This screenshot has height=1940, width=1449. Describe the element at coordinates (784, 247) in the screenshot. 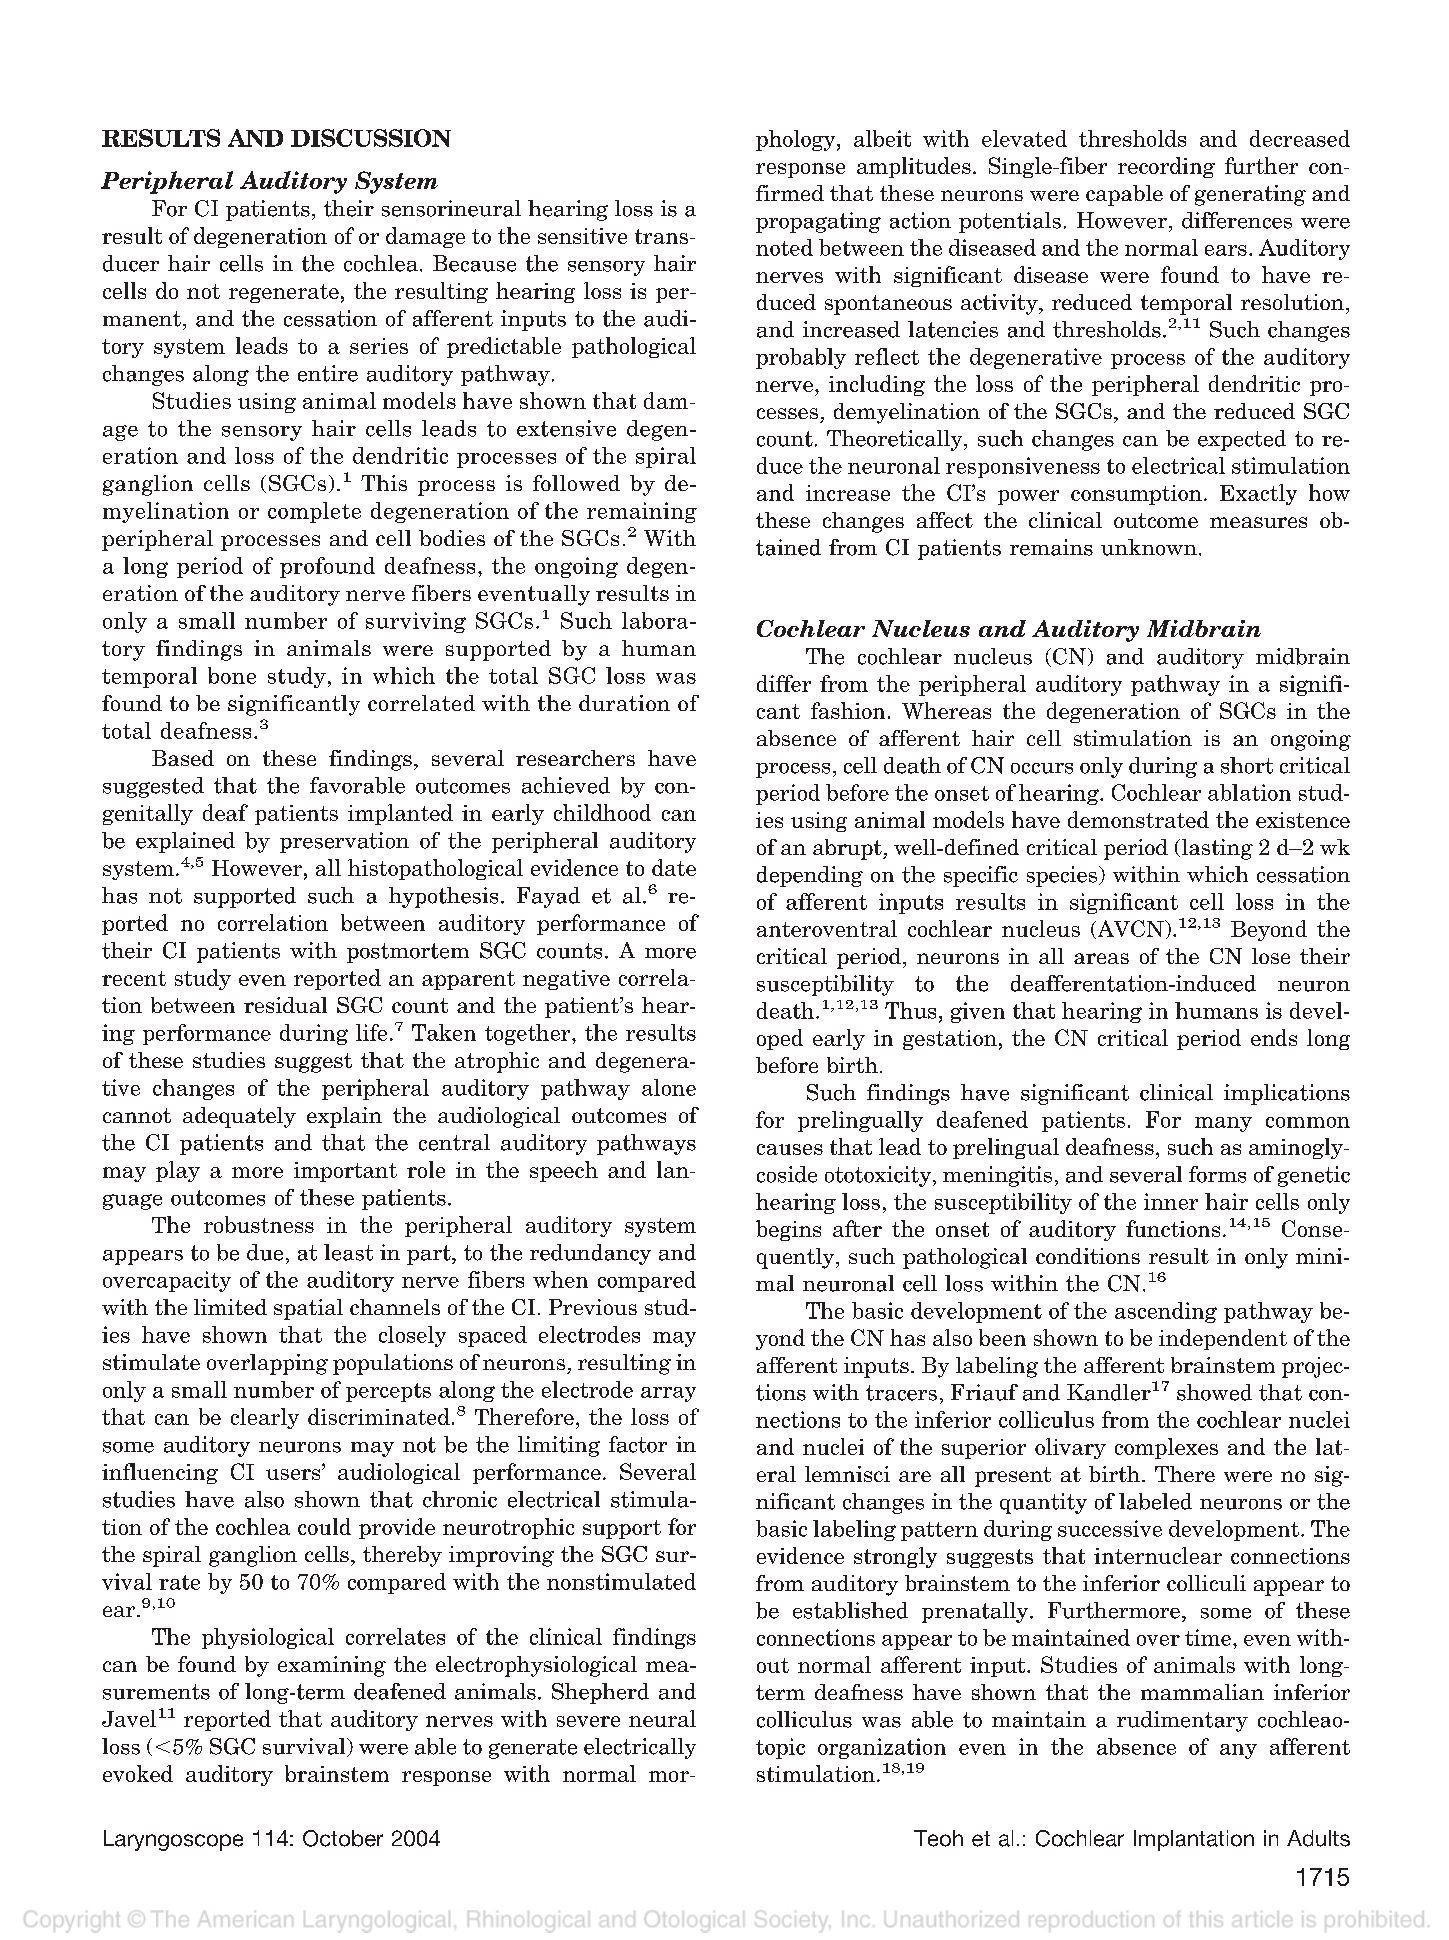

I see `noted` at that location.
